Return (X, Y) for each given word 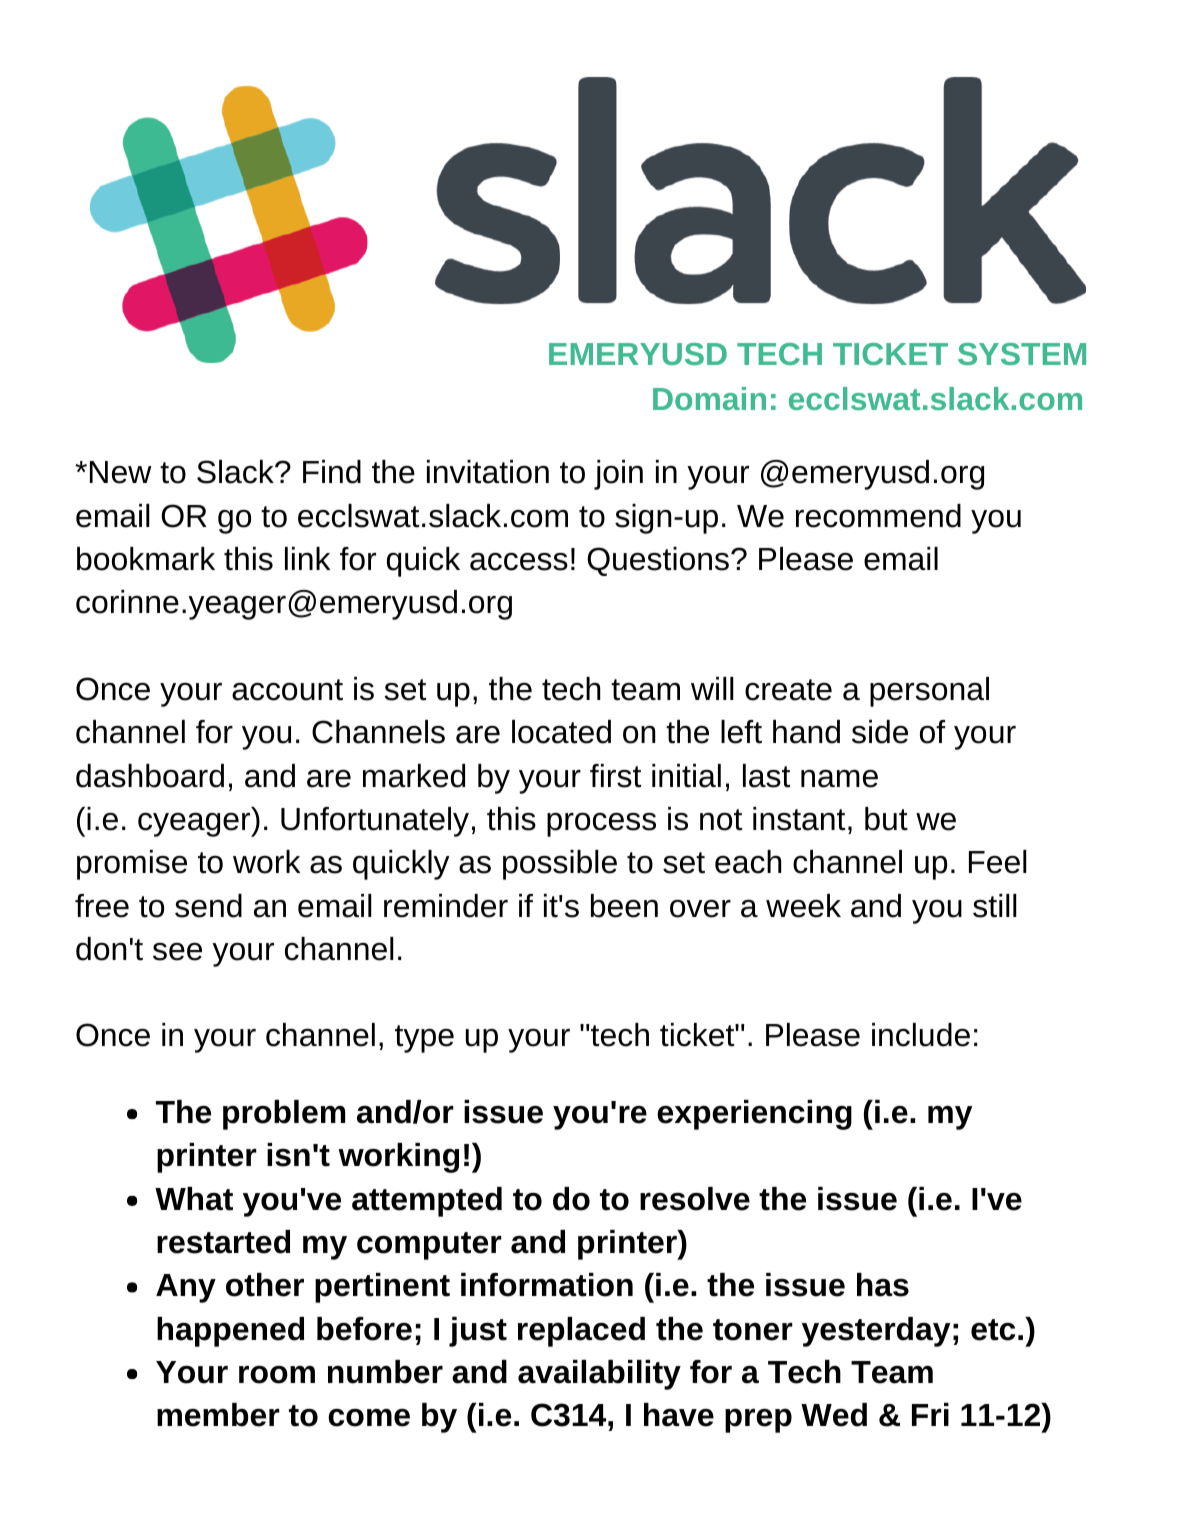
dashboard (150, 776)
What (194, 1199)
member (218, 1415)
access (519, 562)
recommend (878, 516)
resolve (695, 1199)
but (886, 819)
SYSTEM (1022, 354)
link (307, 558)
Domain (709, 398)
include (921, 1035)
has (883, 1285)
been (624, 906)
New (121, 472)
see (177, 952)
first (615, 776)
